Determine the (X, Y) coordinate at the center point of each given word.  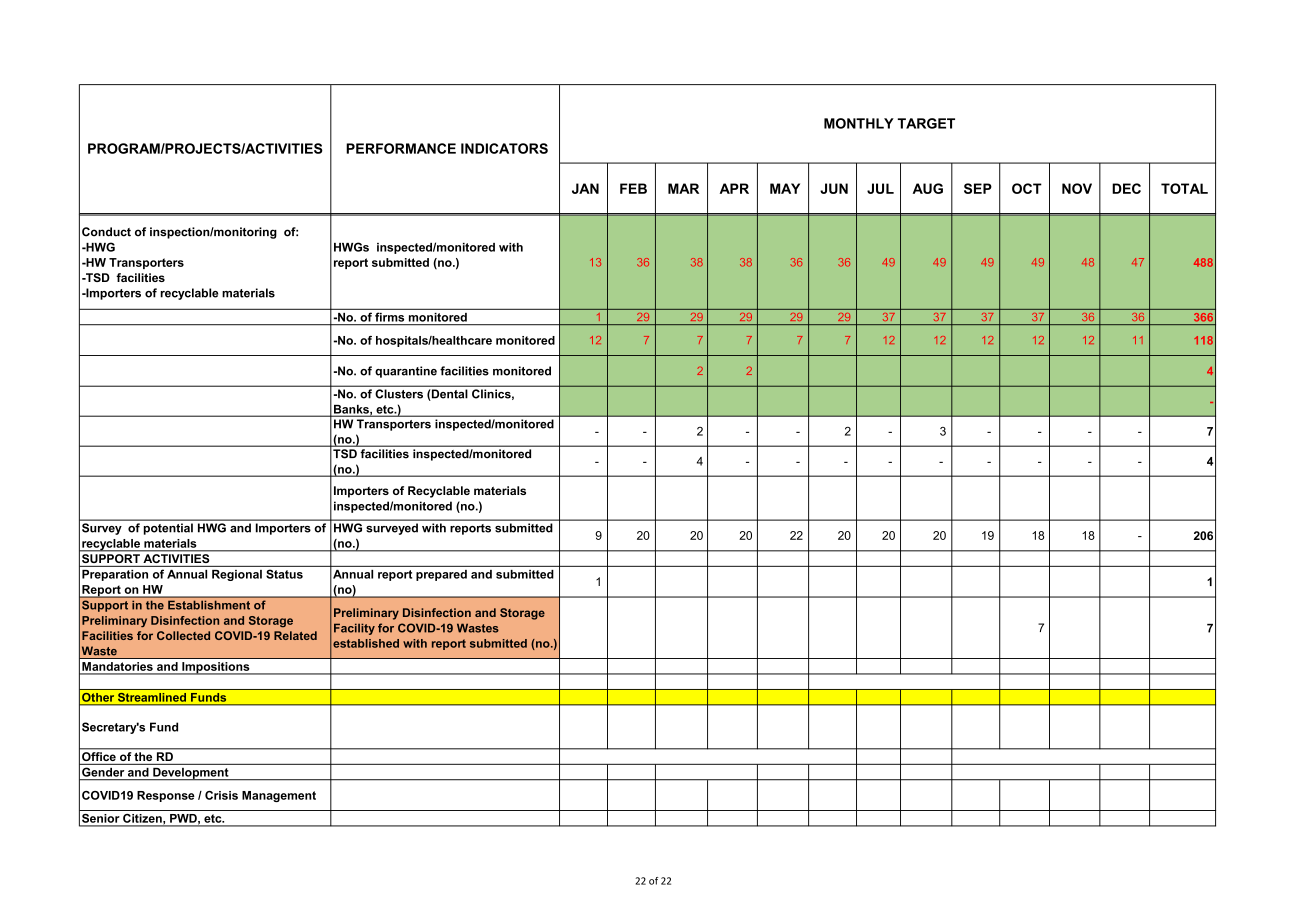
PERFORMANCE (401, 148)
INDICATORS (504, 148)
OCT (1027, 188)
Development (191, 774)
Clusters (399, 394)
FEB (633, 188)
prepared (441, 575)
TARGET (926, 123)
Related (295, 635)
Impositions (216, 668)
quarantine (406, 372)
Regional (237, 575)
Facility (354, 629)
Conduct (106, 232)
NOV (1077, 188)
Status (284, 574)
